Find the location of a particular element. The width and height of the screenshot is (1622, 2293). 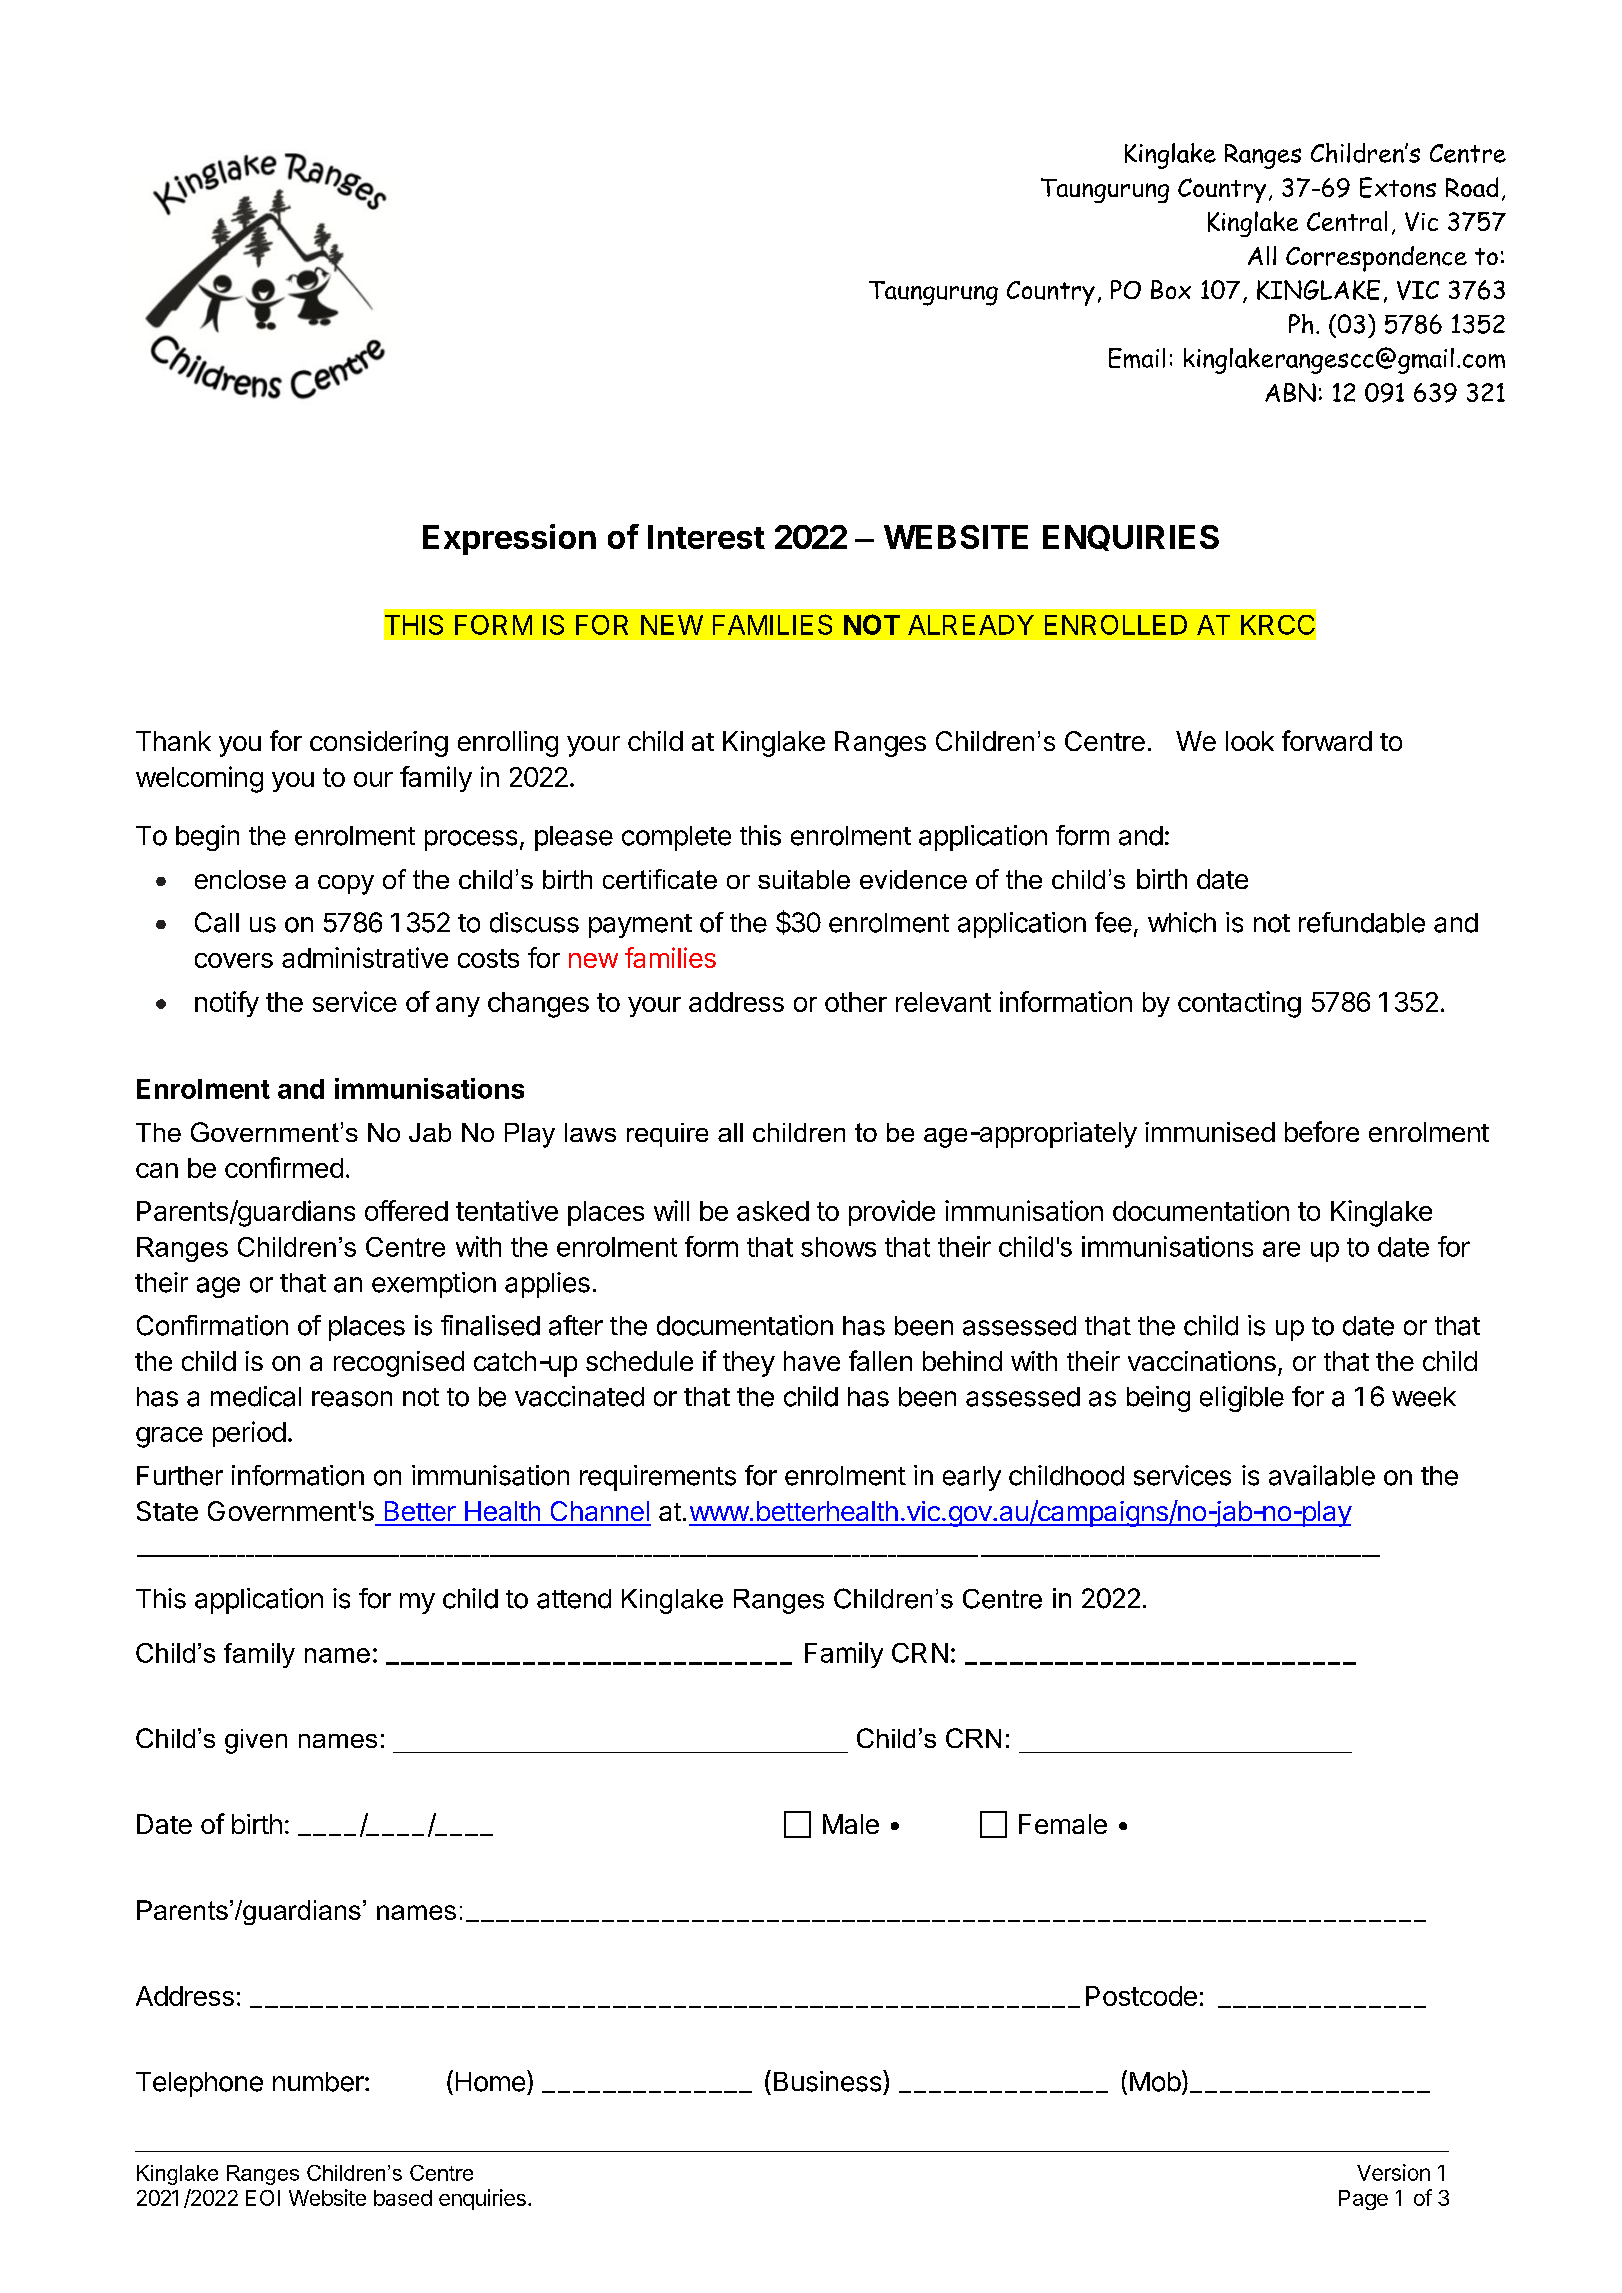

suitable is located at coordinates (804, 879).
